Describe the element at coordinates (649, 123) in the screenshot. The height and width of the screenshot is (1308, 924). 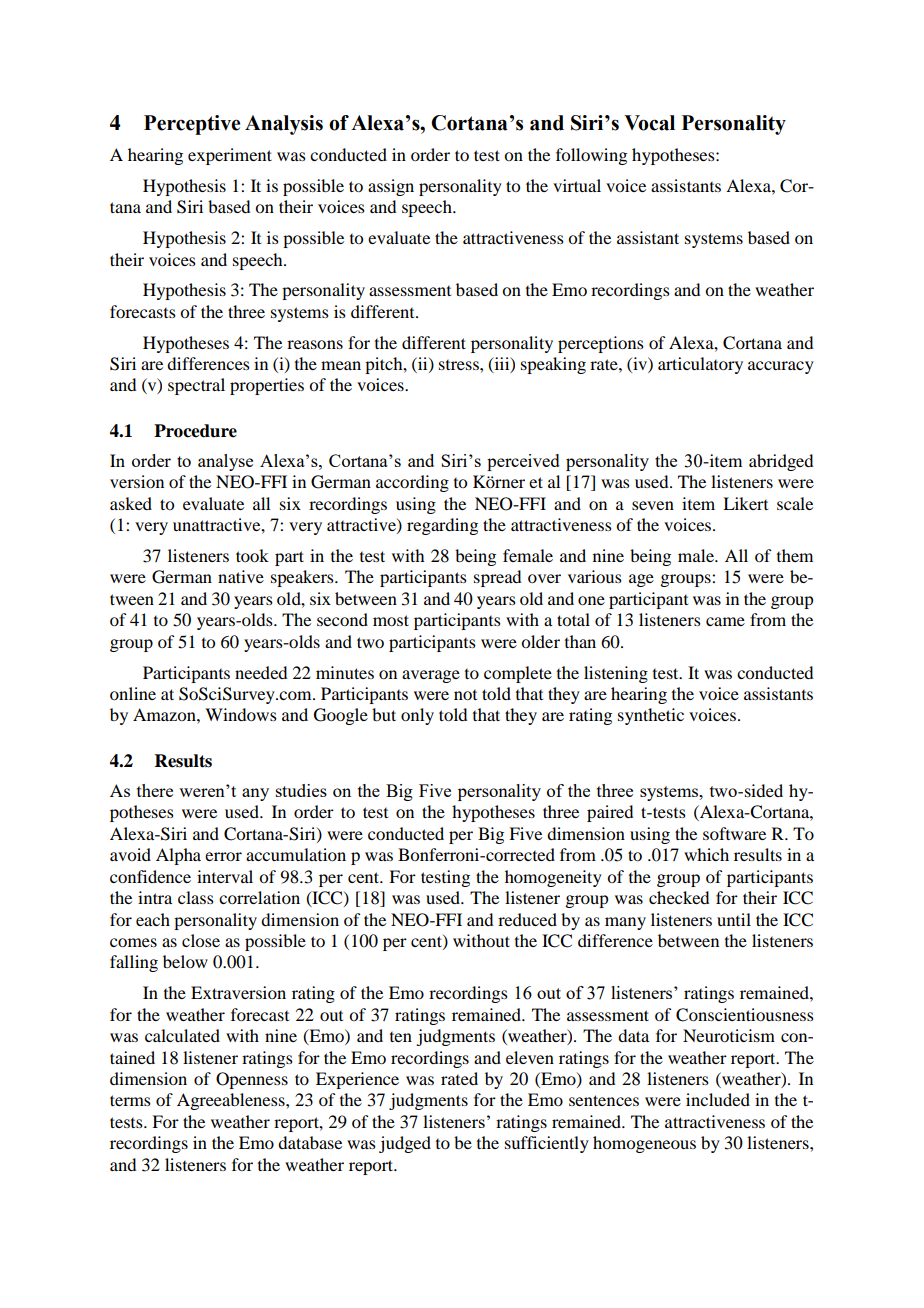
I see `Vocal` at that location.
